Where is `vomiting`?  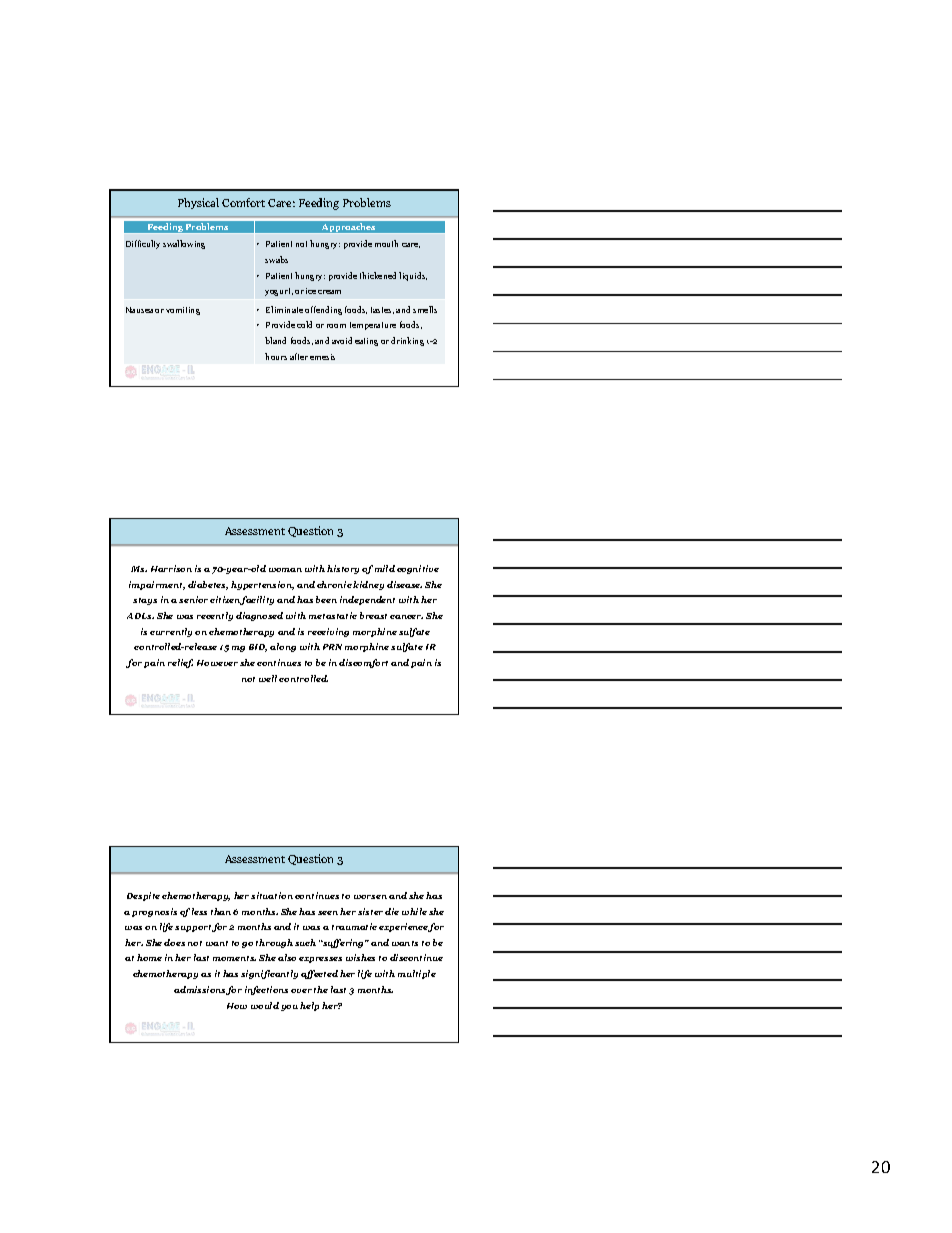
vomiting is located at coordinates (183, 311).
